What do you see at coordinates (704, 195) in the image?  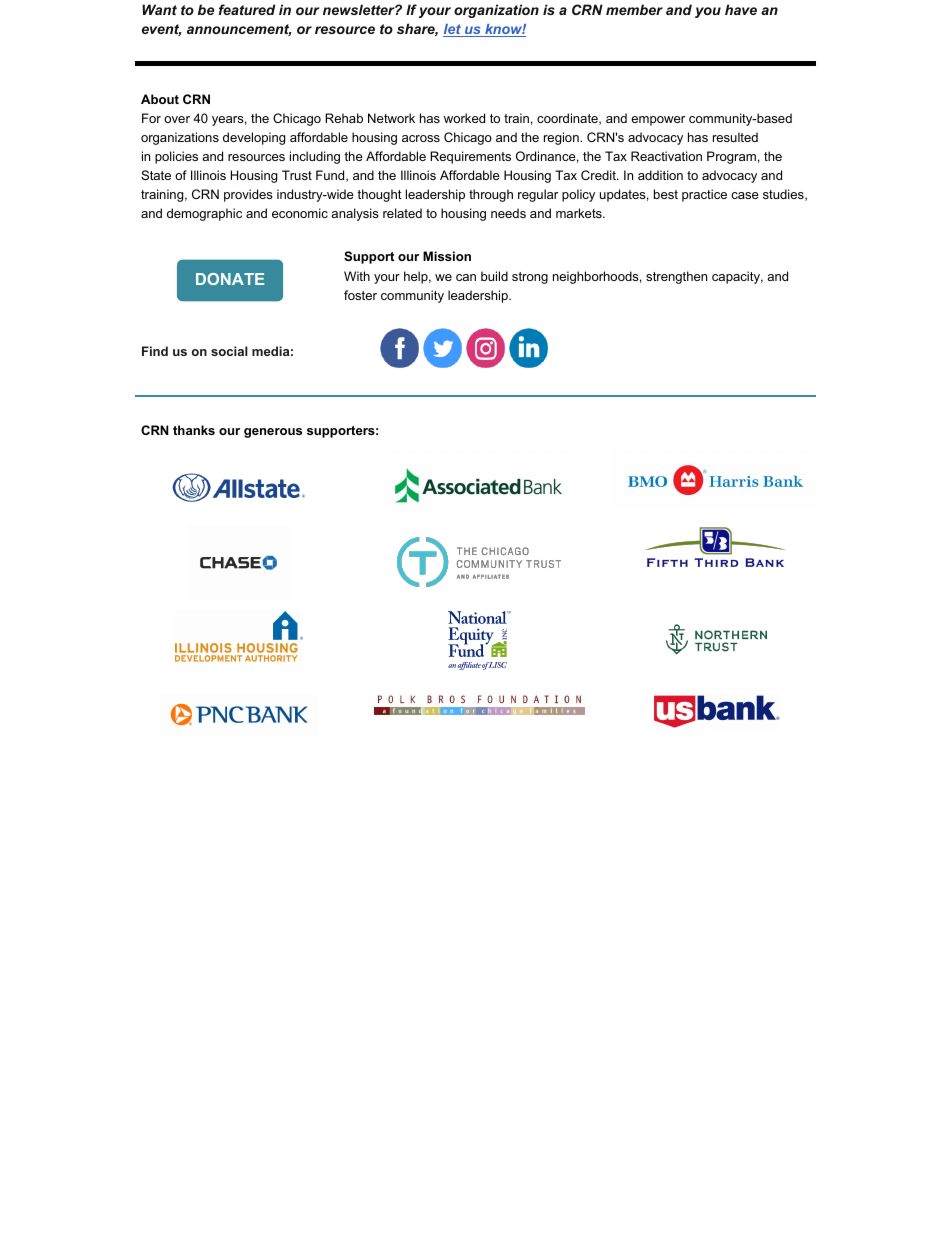 I see `practice` at bounding box center [704, 195].
